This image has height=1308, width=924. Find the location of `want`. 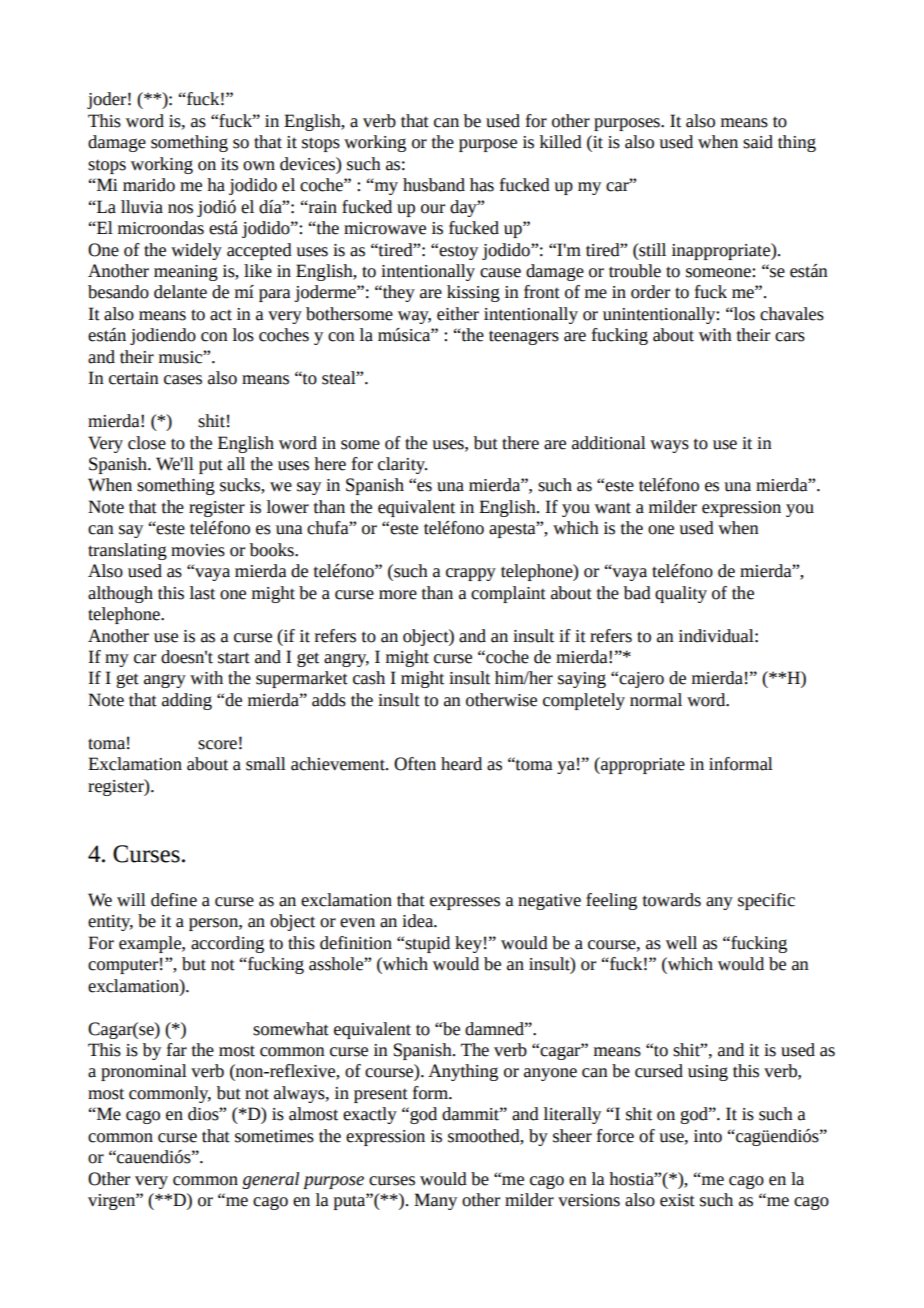

want is located at coordinates (613, 508).
